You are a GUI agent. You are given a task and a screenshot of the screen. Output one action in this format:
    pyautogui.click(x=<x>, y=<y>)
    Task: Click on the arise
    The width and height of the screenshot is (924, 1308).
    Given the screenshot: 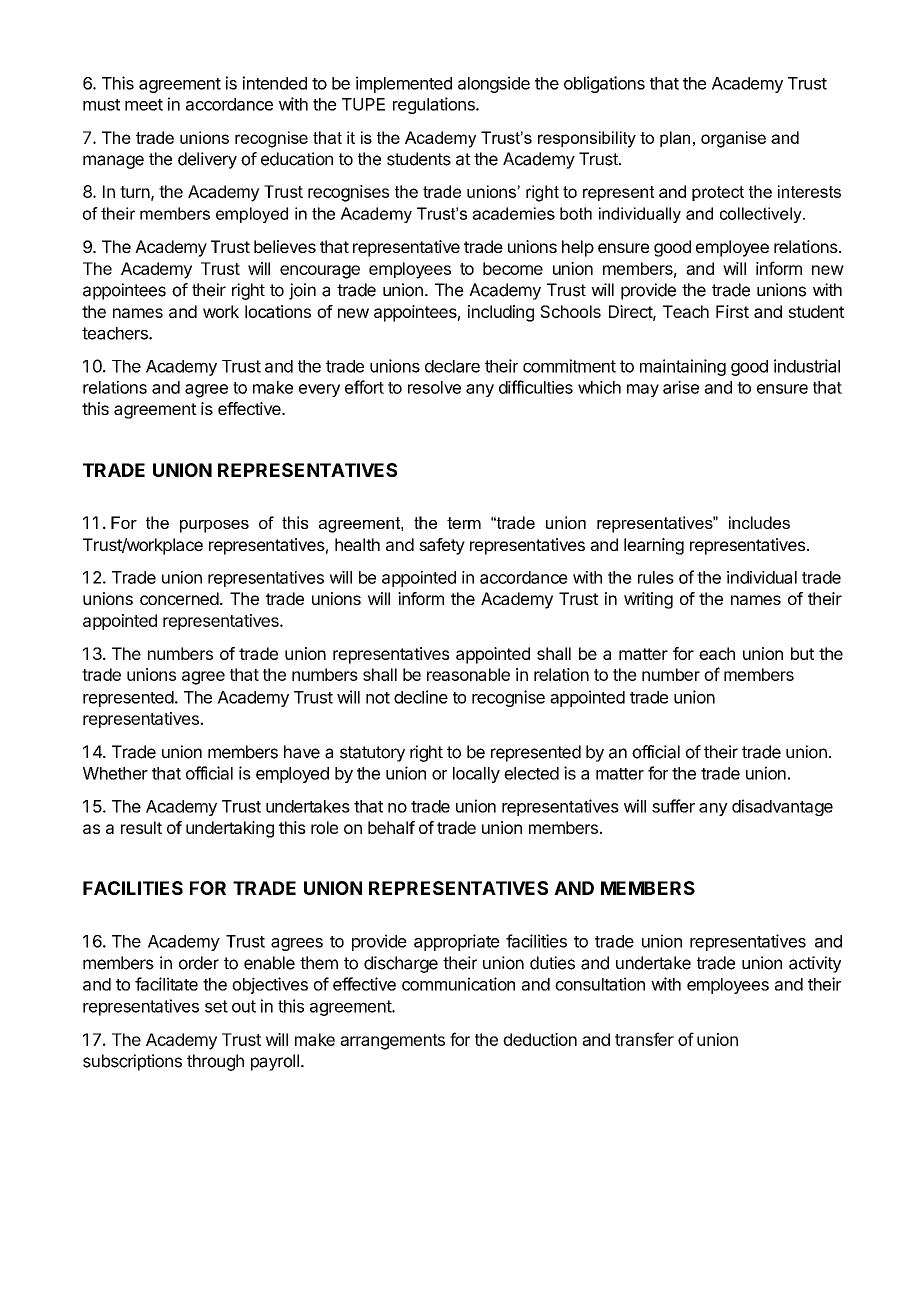 What is the action you would take?
    pyautogui.click(x=681, y=387)
